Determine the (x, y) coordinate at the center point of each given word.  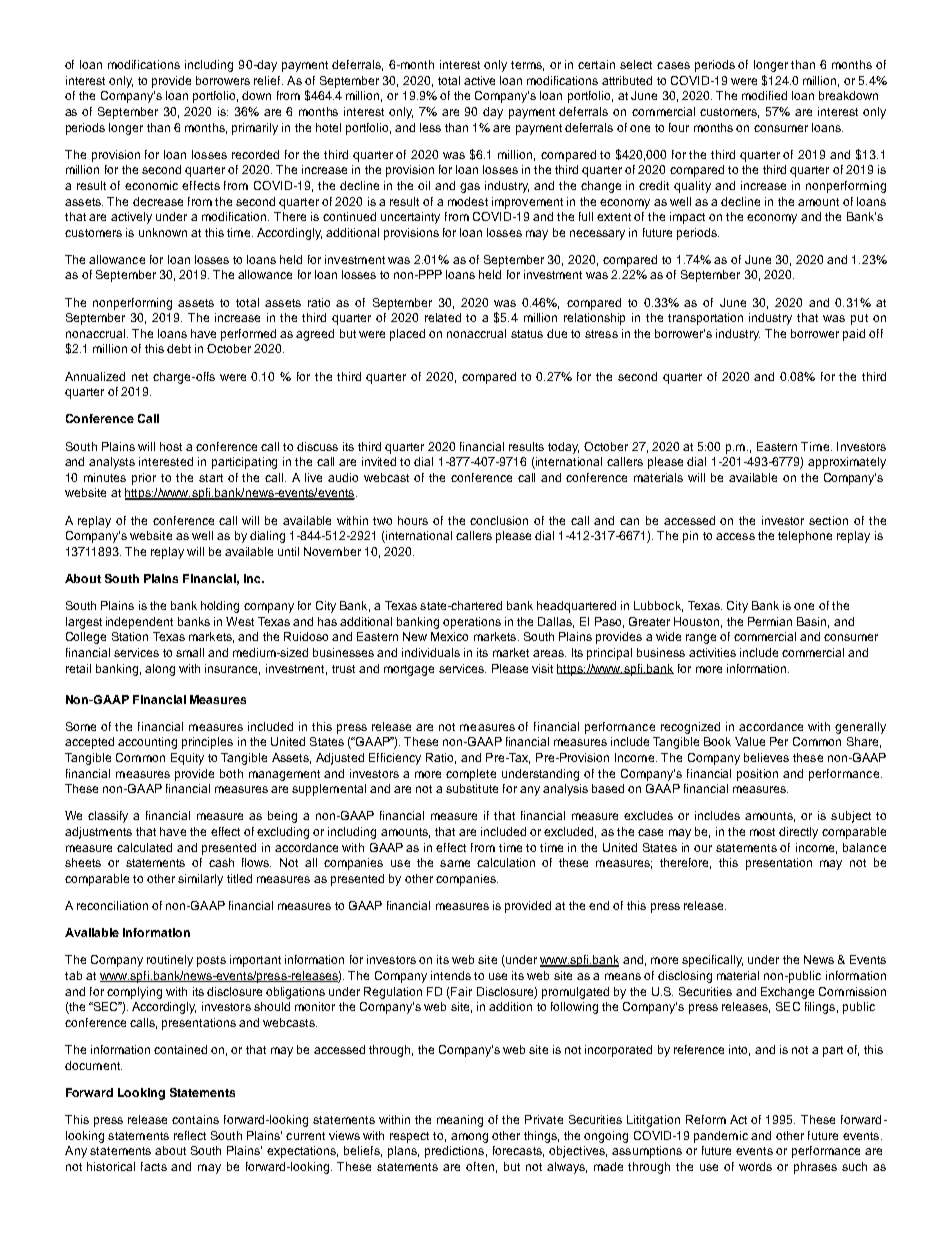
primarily (255, 129)
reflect (190, 1135)
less (430, 127)
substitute (472, 788)
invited (379, 461)
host (171, 446)
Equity (187, 759)
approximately (847, 463)
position (757, 775)
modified (764, 95)
